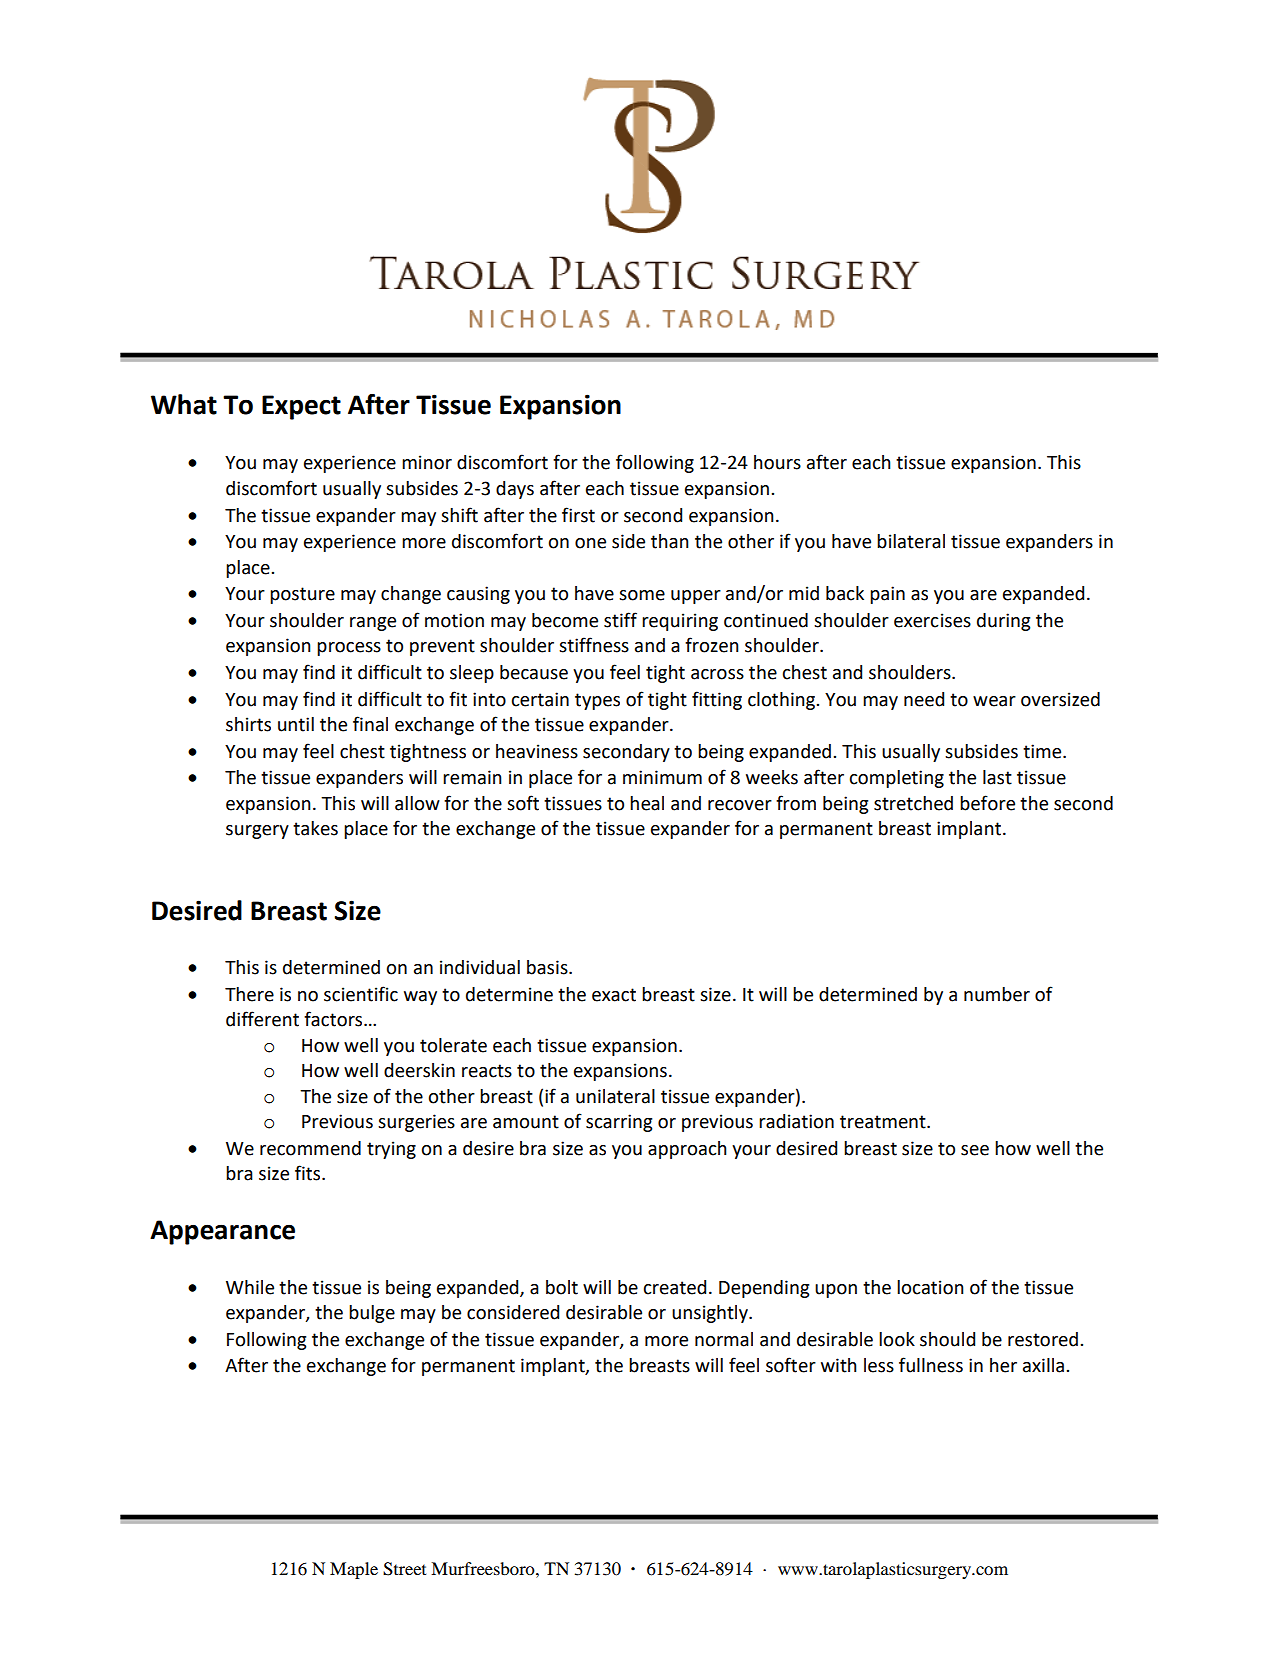 Image resolution: width=1278 pixels, height=1654 pixels. I want to click on While, so click(250, 1287).
